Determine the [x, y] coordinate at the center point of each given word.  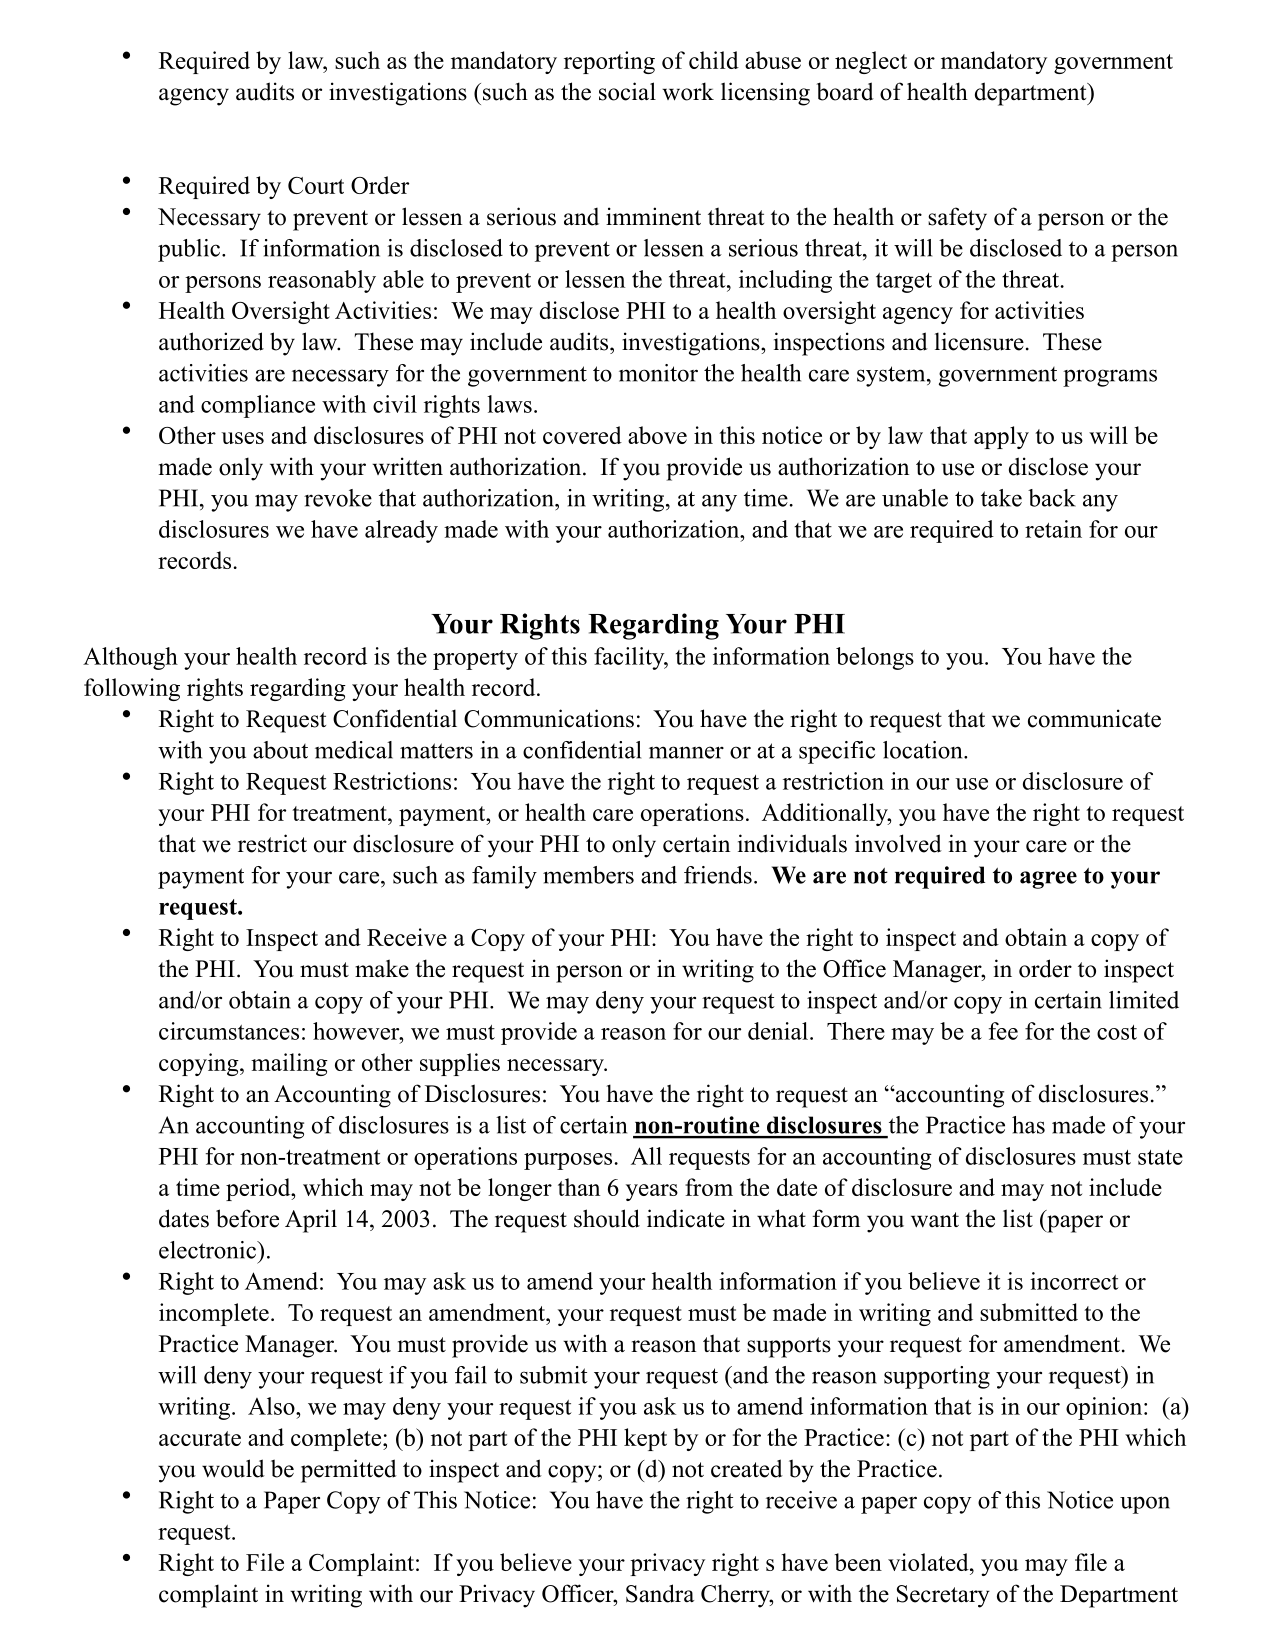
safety [957, 219]
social [627, 91]
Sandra [660, 1593]
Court [316, 185]
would [233, 1468]
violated [929, 1562]
